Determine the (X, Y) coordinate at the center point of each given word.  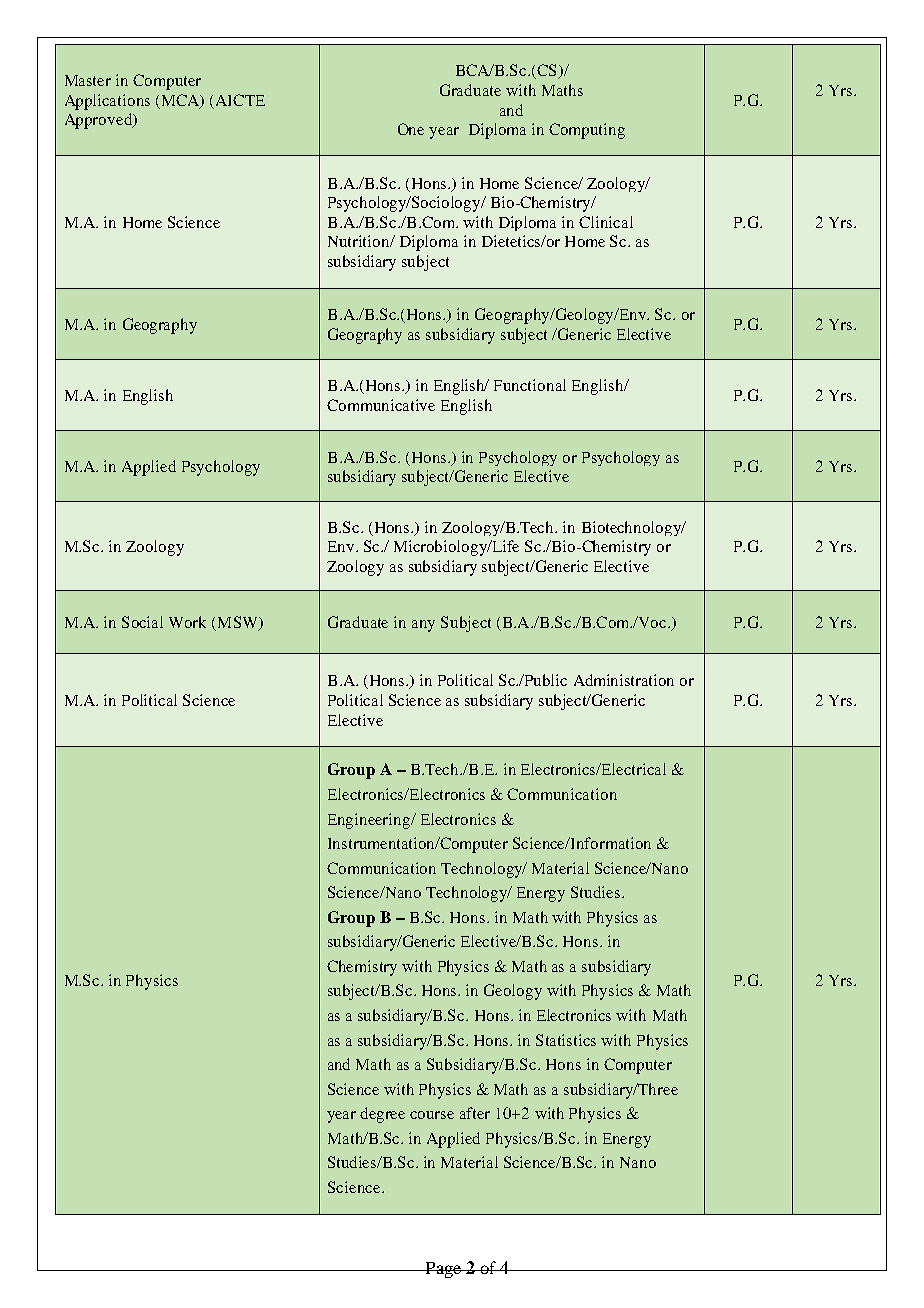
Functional (530, 385)
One (411, 129)
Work (187, 622)
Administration (624, 680)
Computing (587, 131)
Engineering (370, 821)
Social (142, 622)
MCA (180, 101)
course (432, 1115)
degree (382, 1115)
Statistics (566, 1040)
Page (443, 1270)
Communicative (381, 405)
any (423, 626)
